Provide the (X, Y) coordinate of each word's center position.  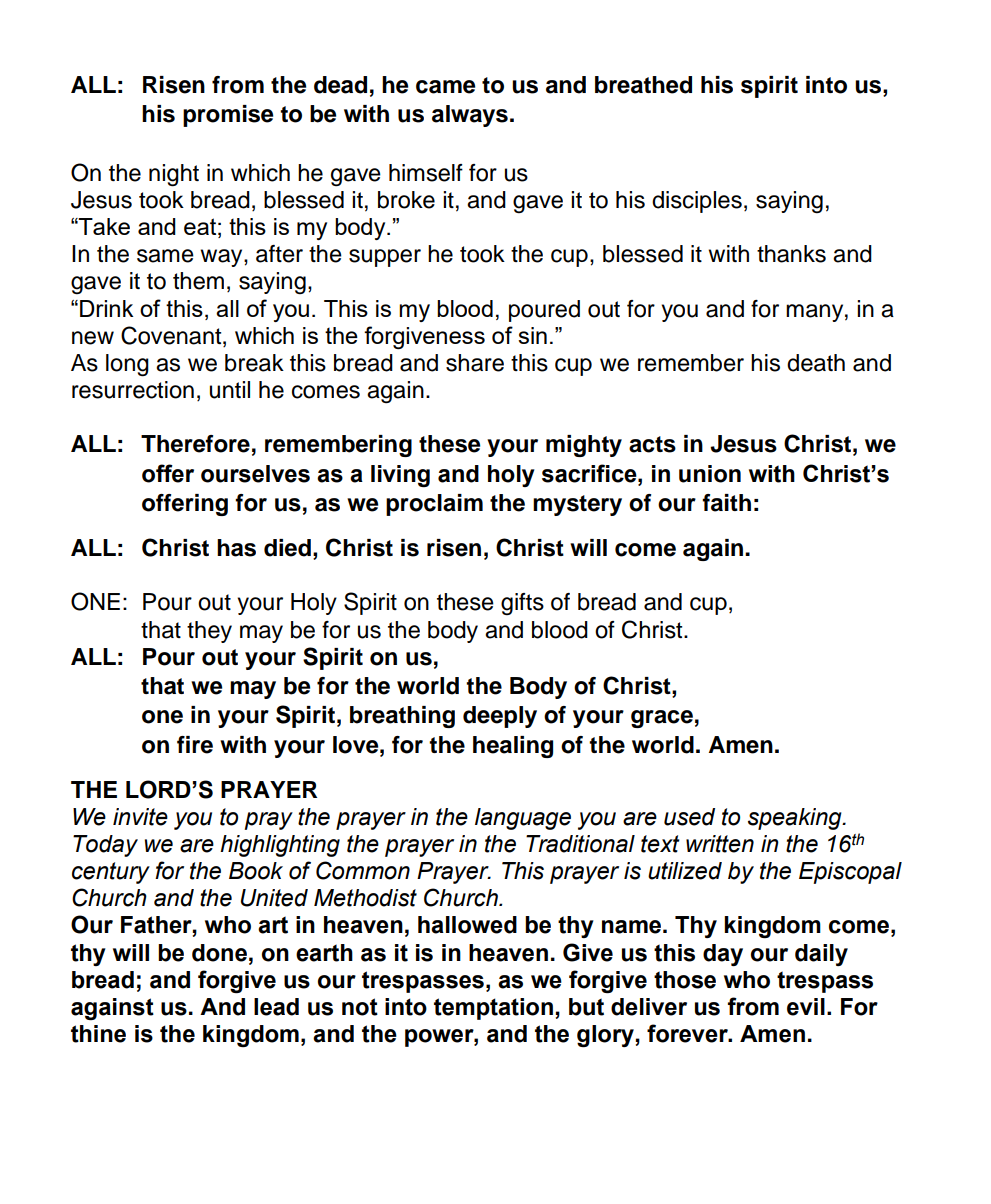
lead (276, 1007)
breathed (643, 85)
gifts (522, 604)
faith (726, 503)
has (236, 548)
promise (228, 116)
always (470, 116)
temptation (493, 1009)
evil (806, 1007)
